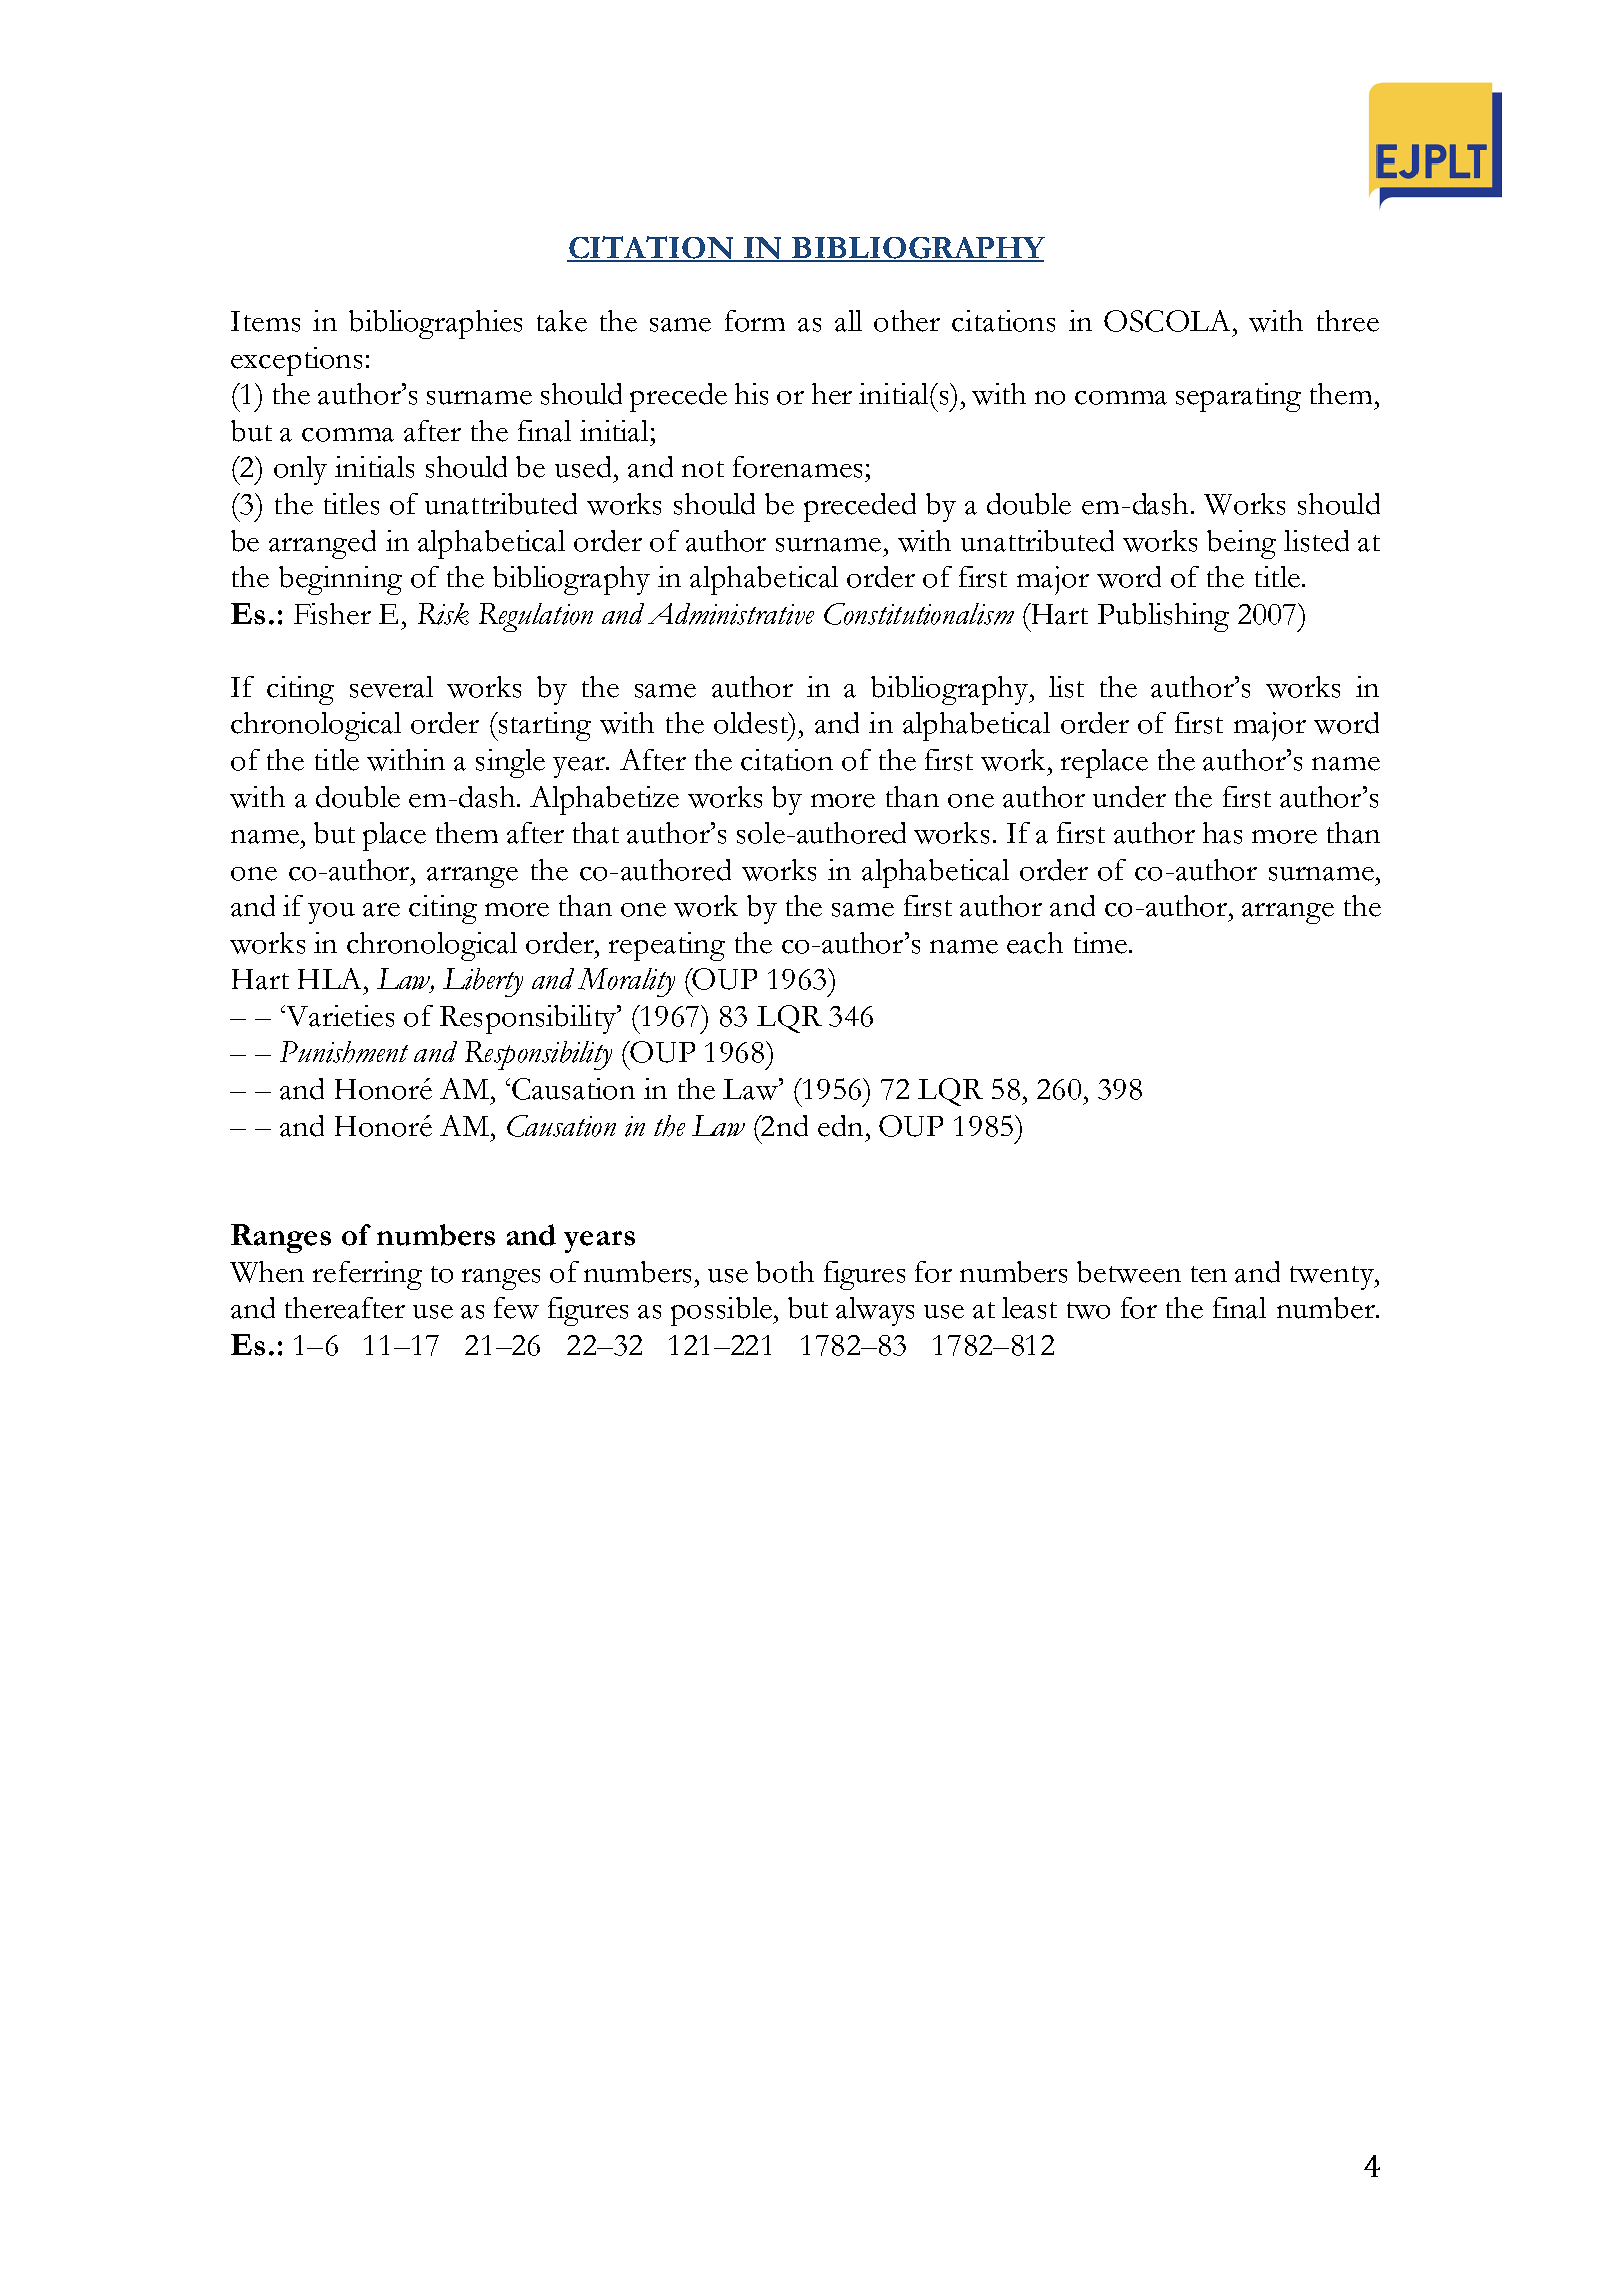 The image size is (1611, 2280). What do you see at coordinates (329, 978) in the screenshot?
I see `HLA` at bounding box center [329, 978].
